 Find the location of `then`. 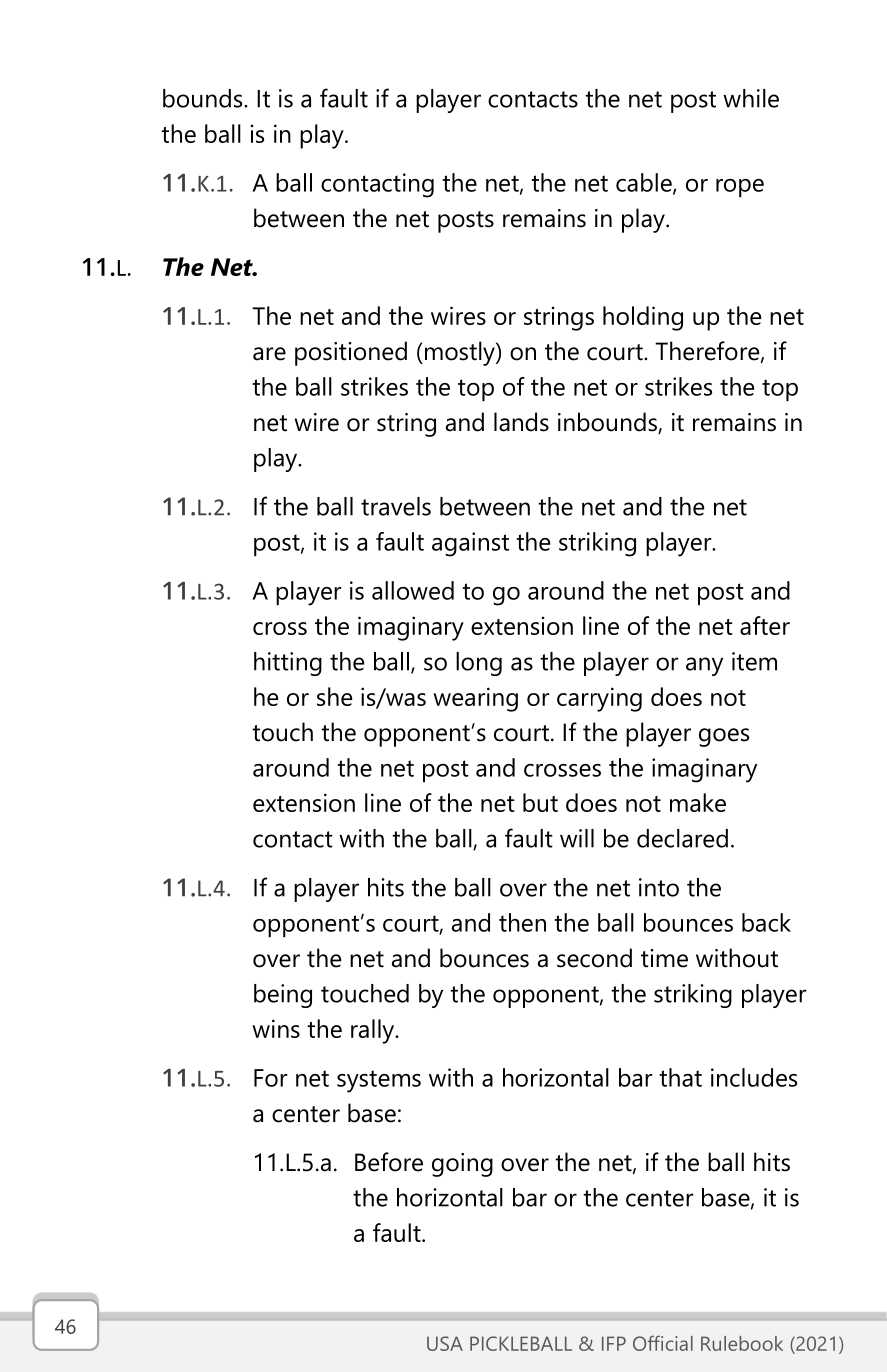

then is located at coordinates (522, 922).
